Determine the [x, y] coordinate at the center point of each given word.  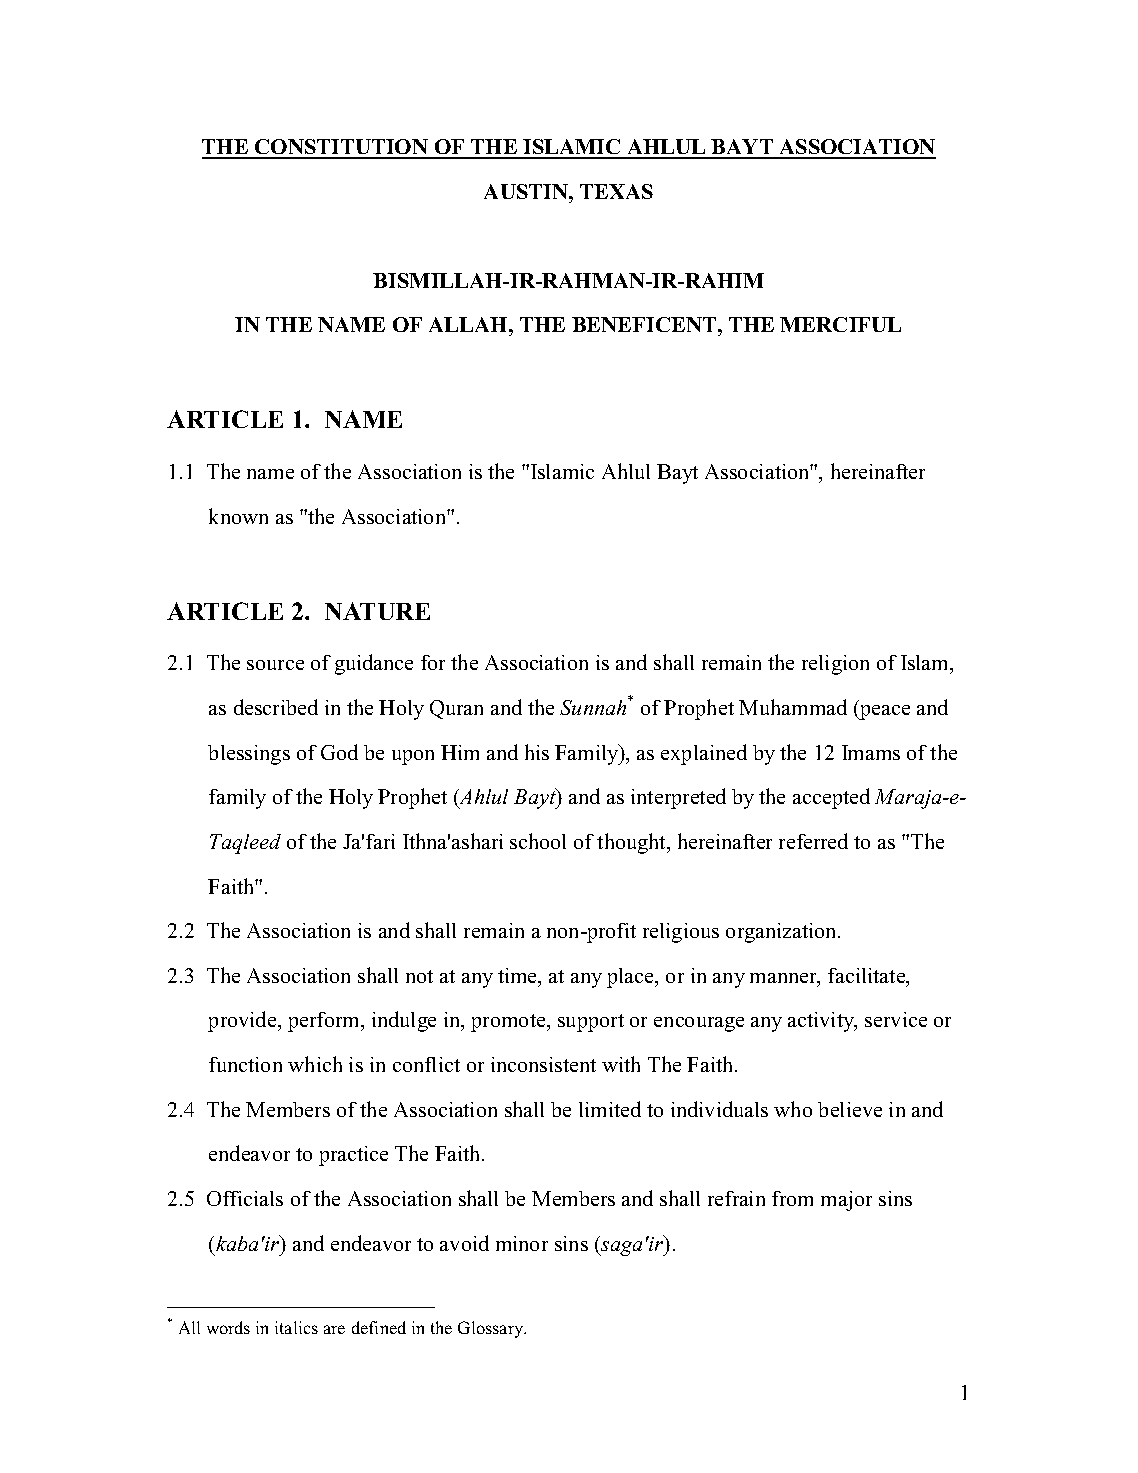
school [538, 841]
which [315, 1064]
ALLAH [469, 324]
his [537, 752]
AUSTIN [527, 191]
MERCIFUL [840, 324]
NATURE [377, 611]
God [339, 752]
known [238, 516]
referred [813, 841]
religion [835, 665]
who [793, 1109]
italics [296, 1327]
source [275, 665]
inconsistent [543, 1064]
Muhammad [793, 707]
